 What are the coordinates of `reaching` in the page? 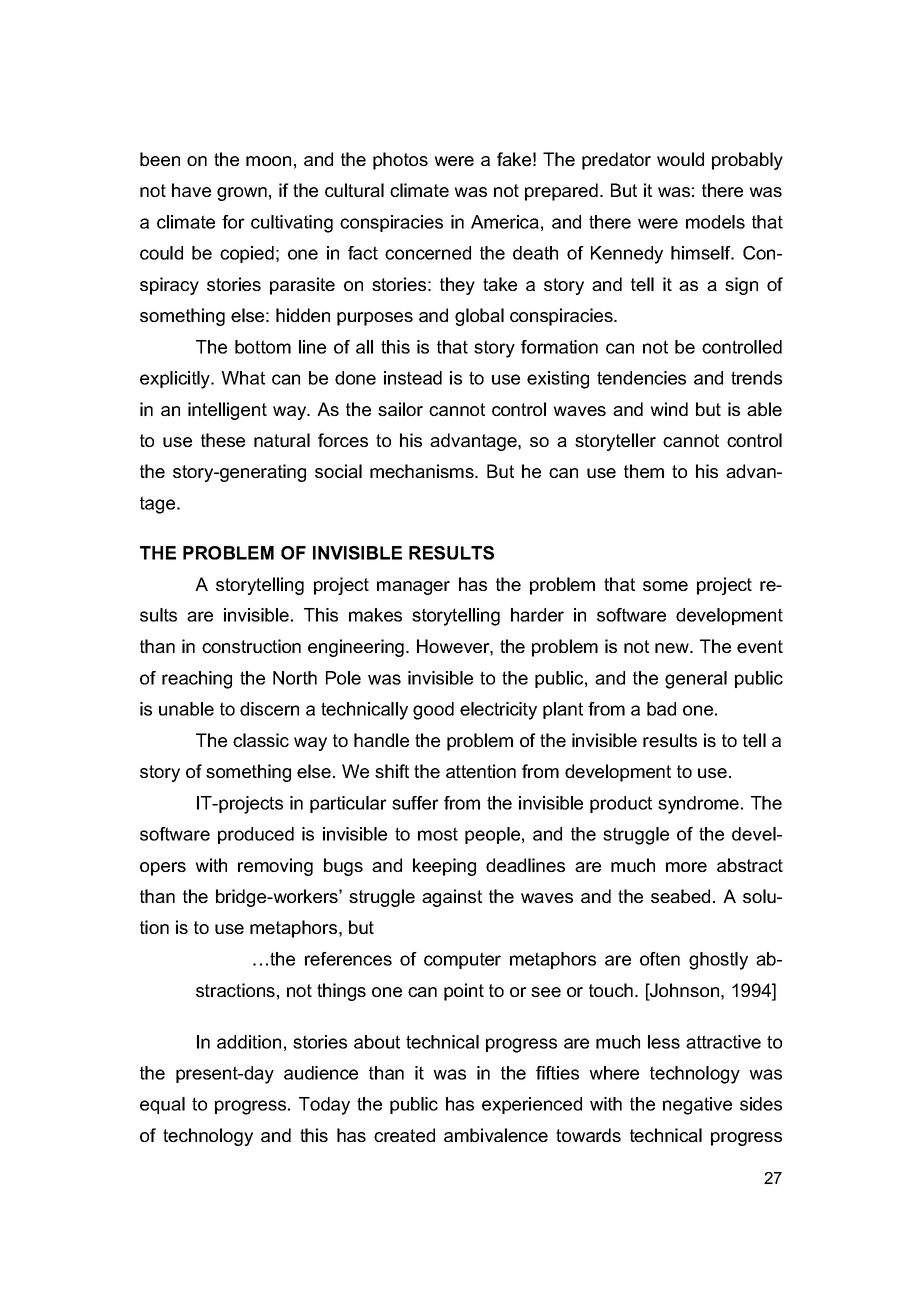 It's located at (197, 680).
